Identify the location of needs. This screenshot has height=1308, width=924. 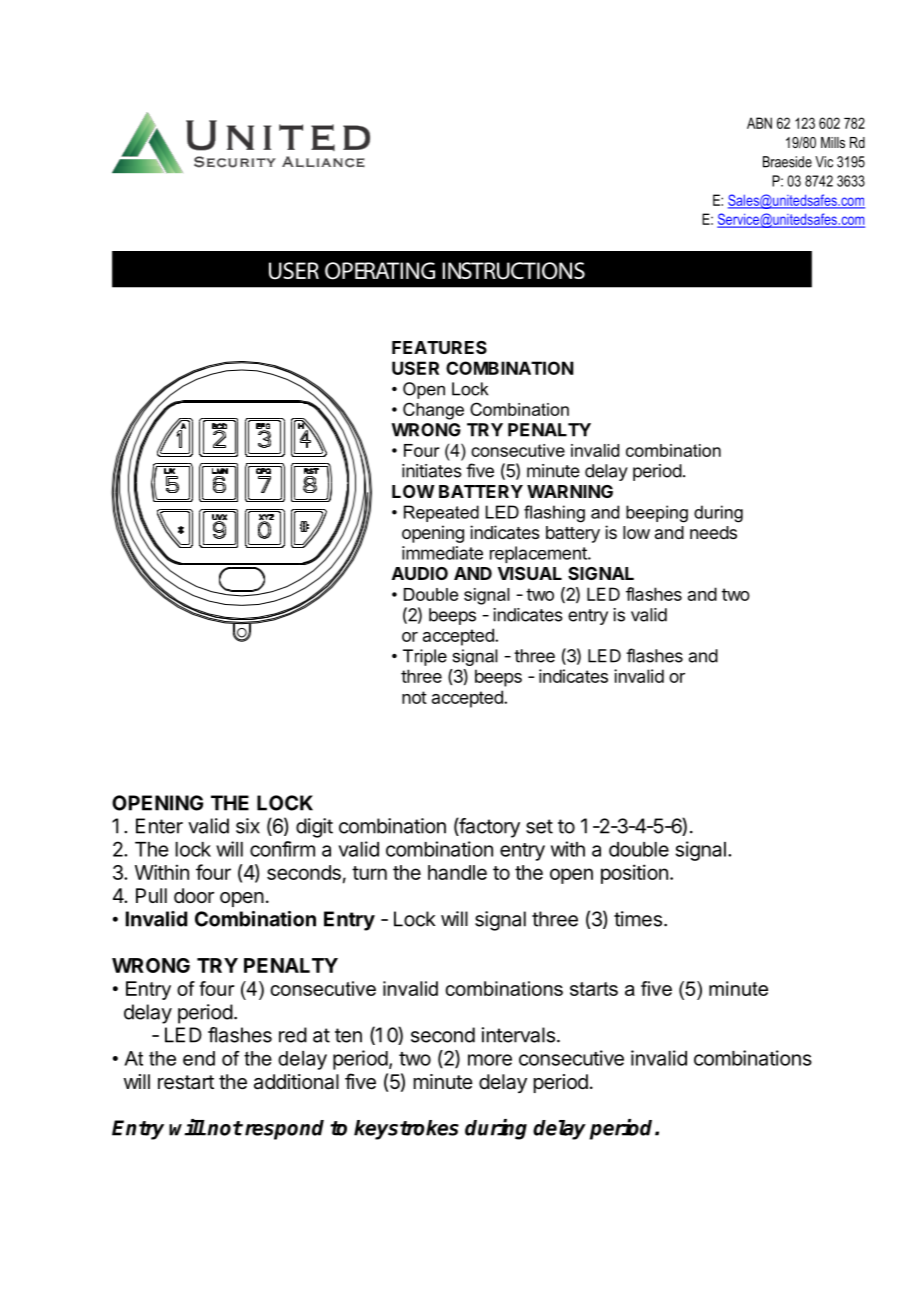
(713, 532).
